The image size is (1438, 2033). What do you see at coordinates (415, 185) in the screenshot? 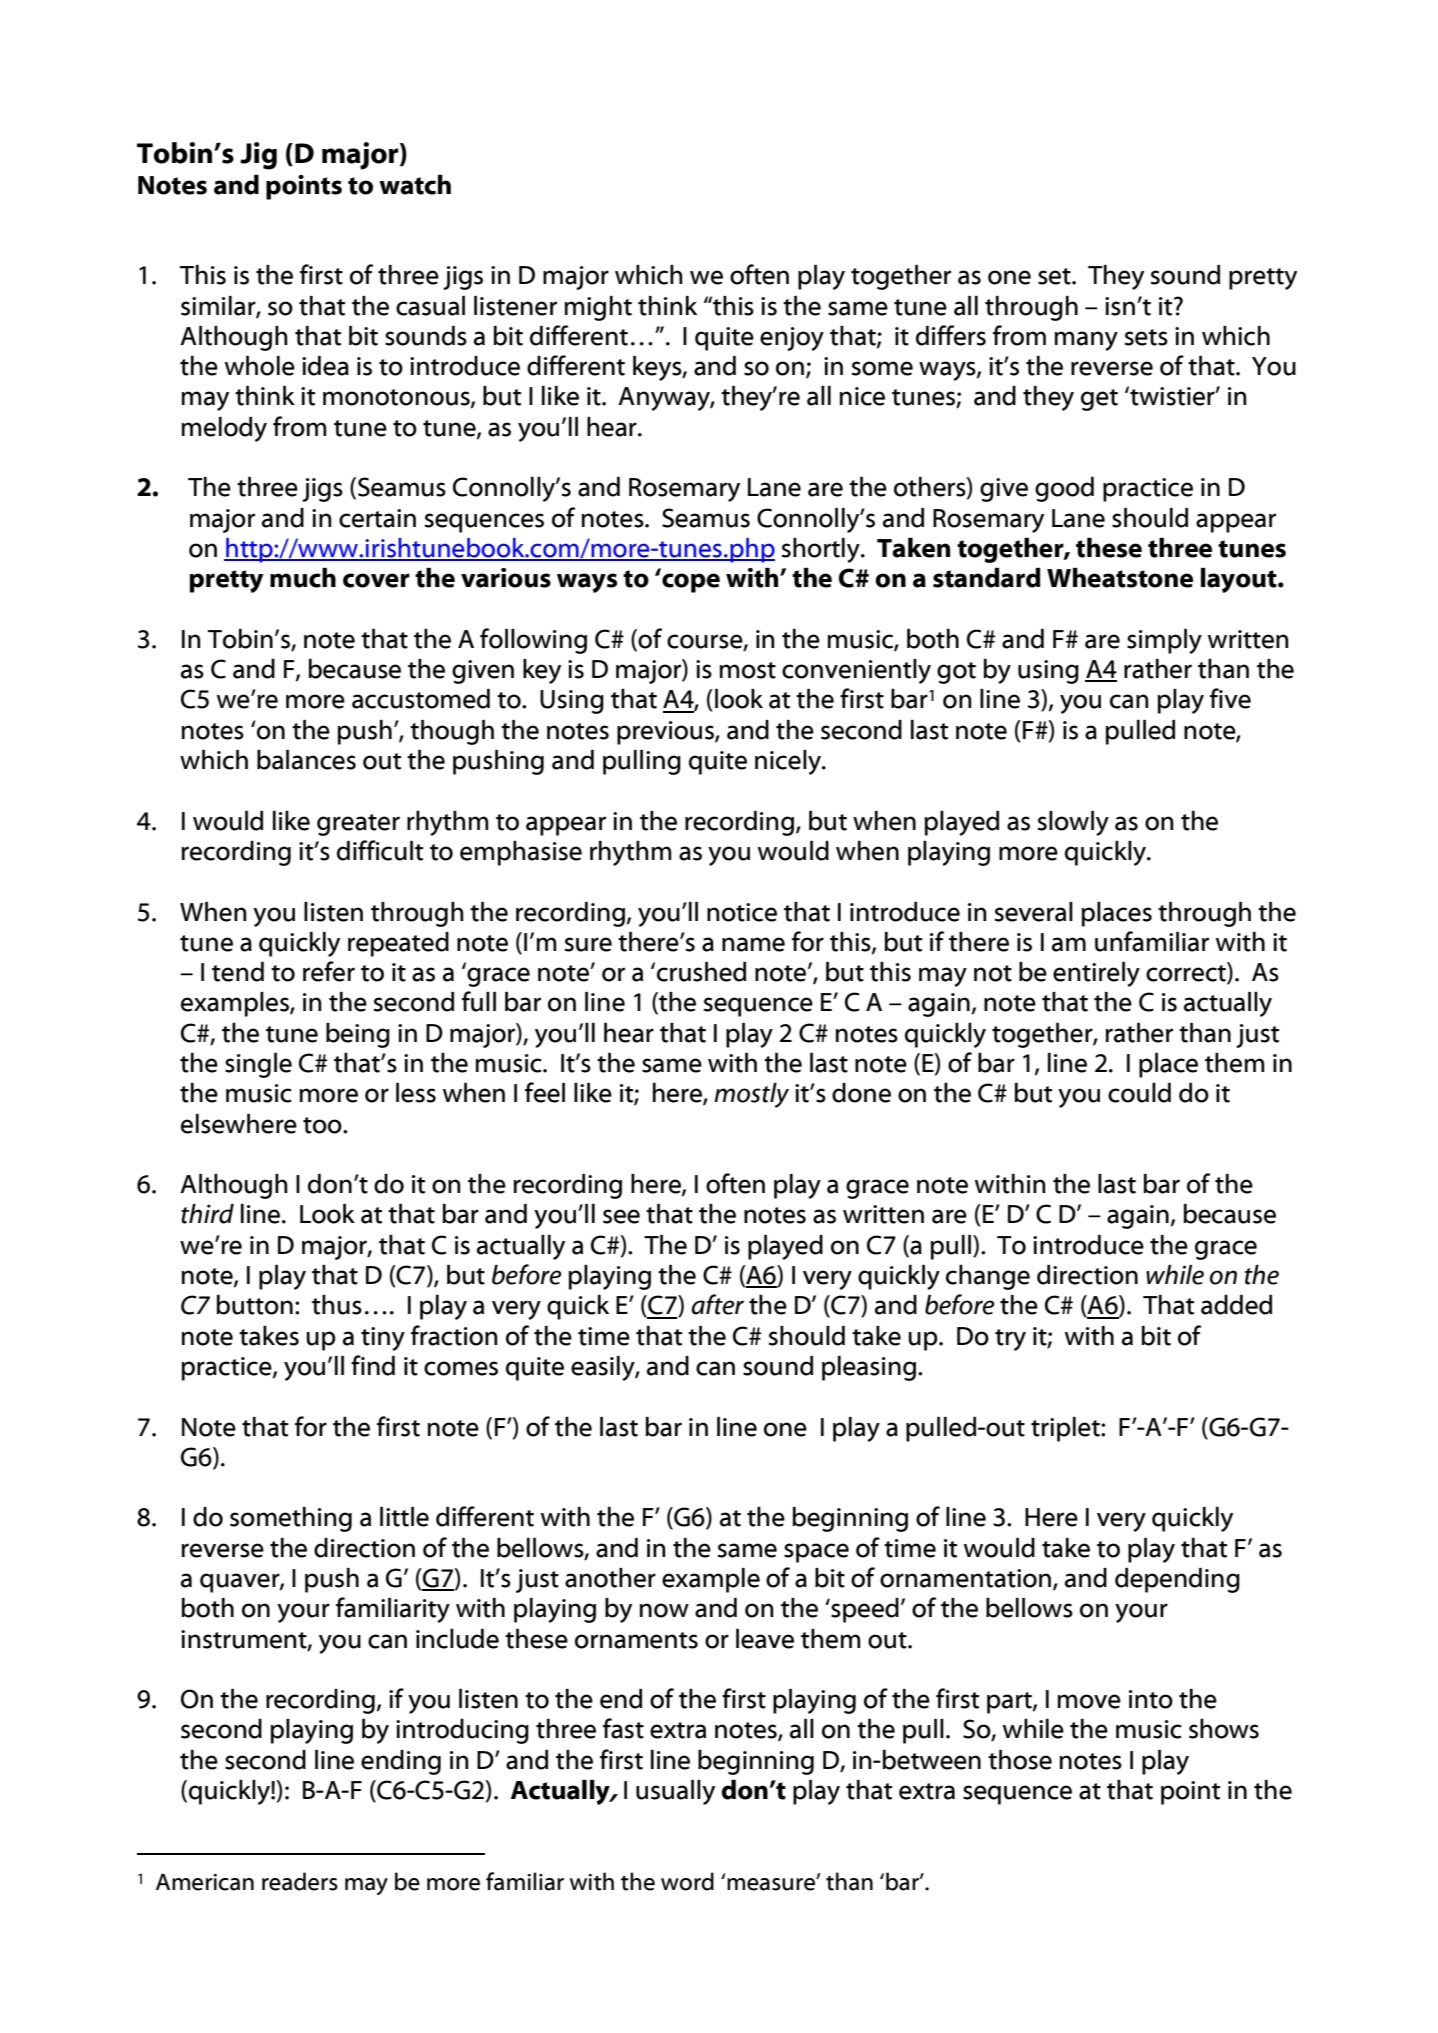
I see `watch` at bounding box center [415, 185].
